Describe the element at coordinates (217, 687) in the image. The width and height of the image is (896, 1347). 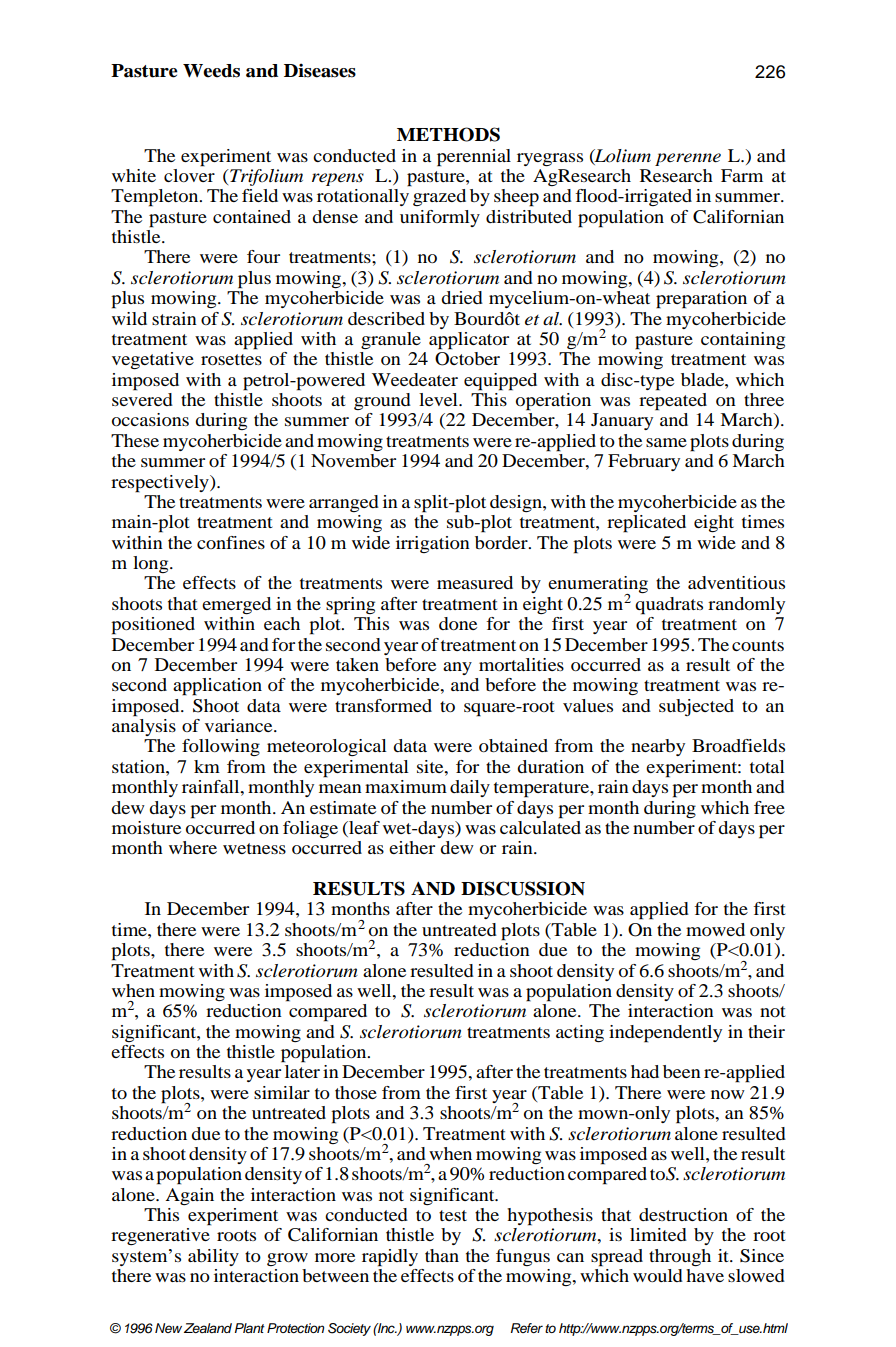
I see `application` at that location.
